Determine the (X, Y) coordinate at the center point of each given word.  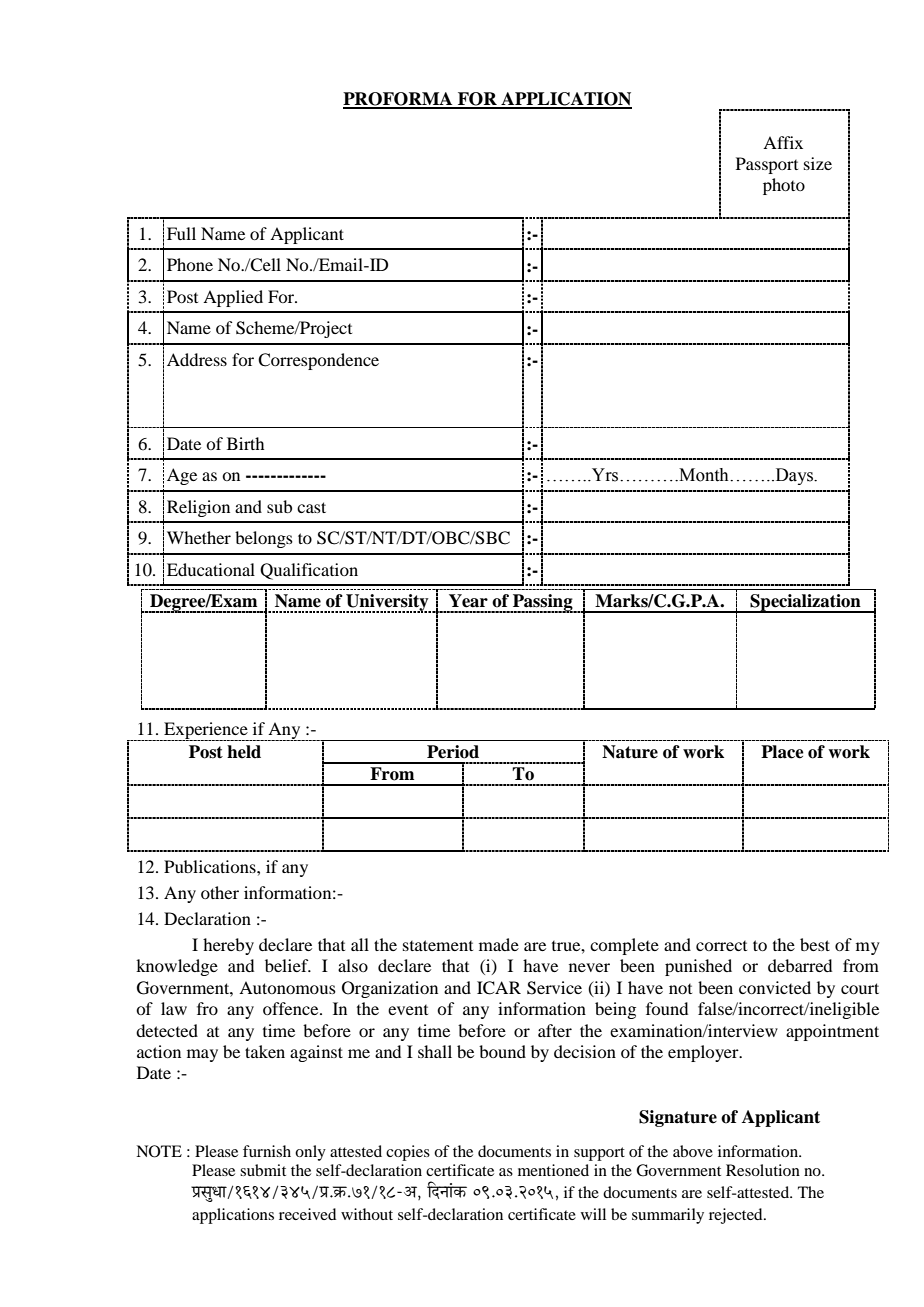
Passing (543, 603)
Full (181, 233)
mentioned (553, 1170)
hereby (228, 946)
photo (784, 186)
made (499, 944)
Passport (767, 165)
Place (782, 752)
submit (263, 1170)
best (815, 944)
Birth (245, 443)
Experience (206, 731)
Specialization (805, 603)
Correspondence (318, 361)
